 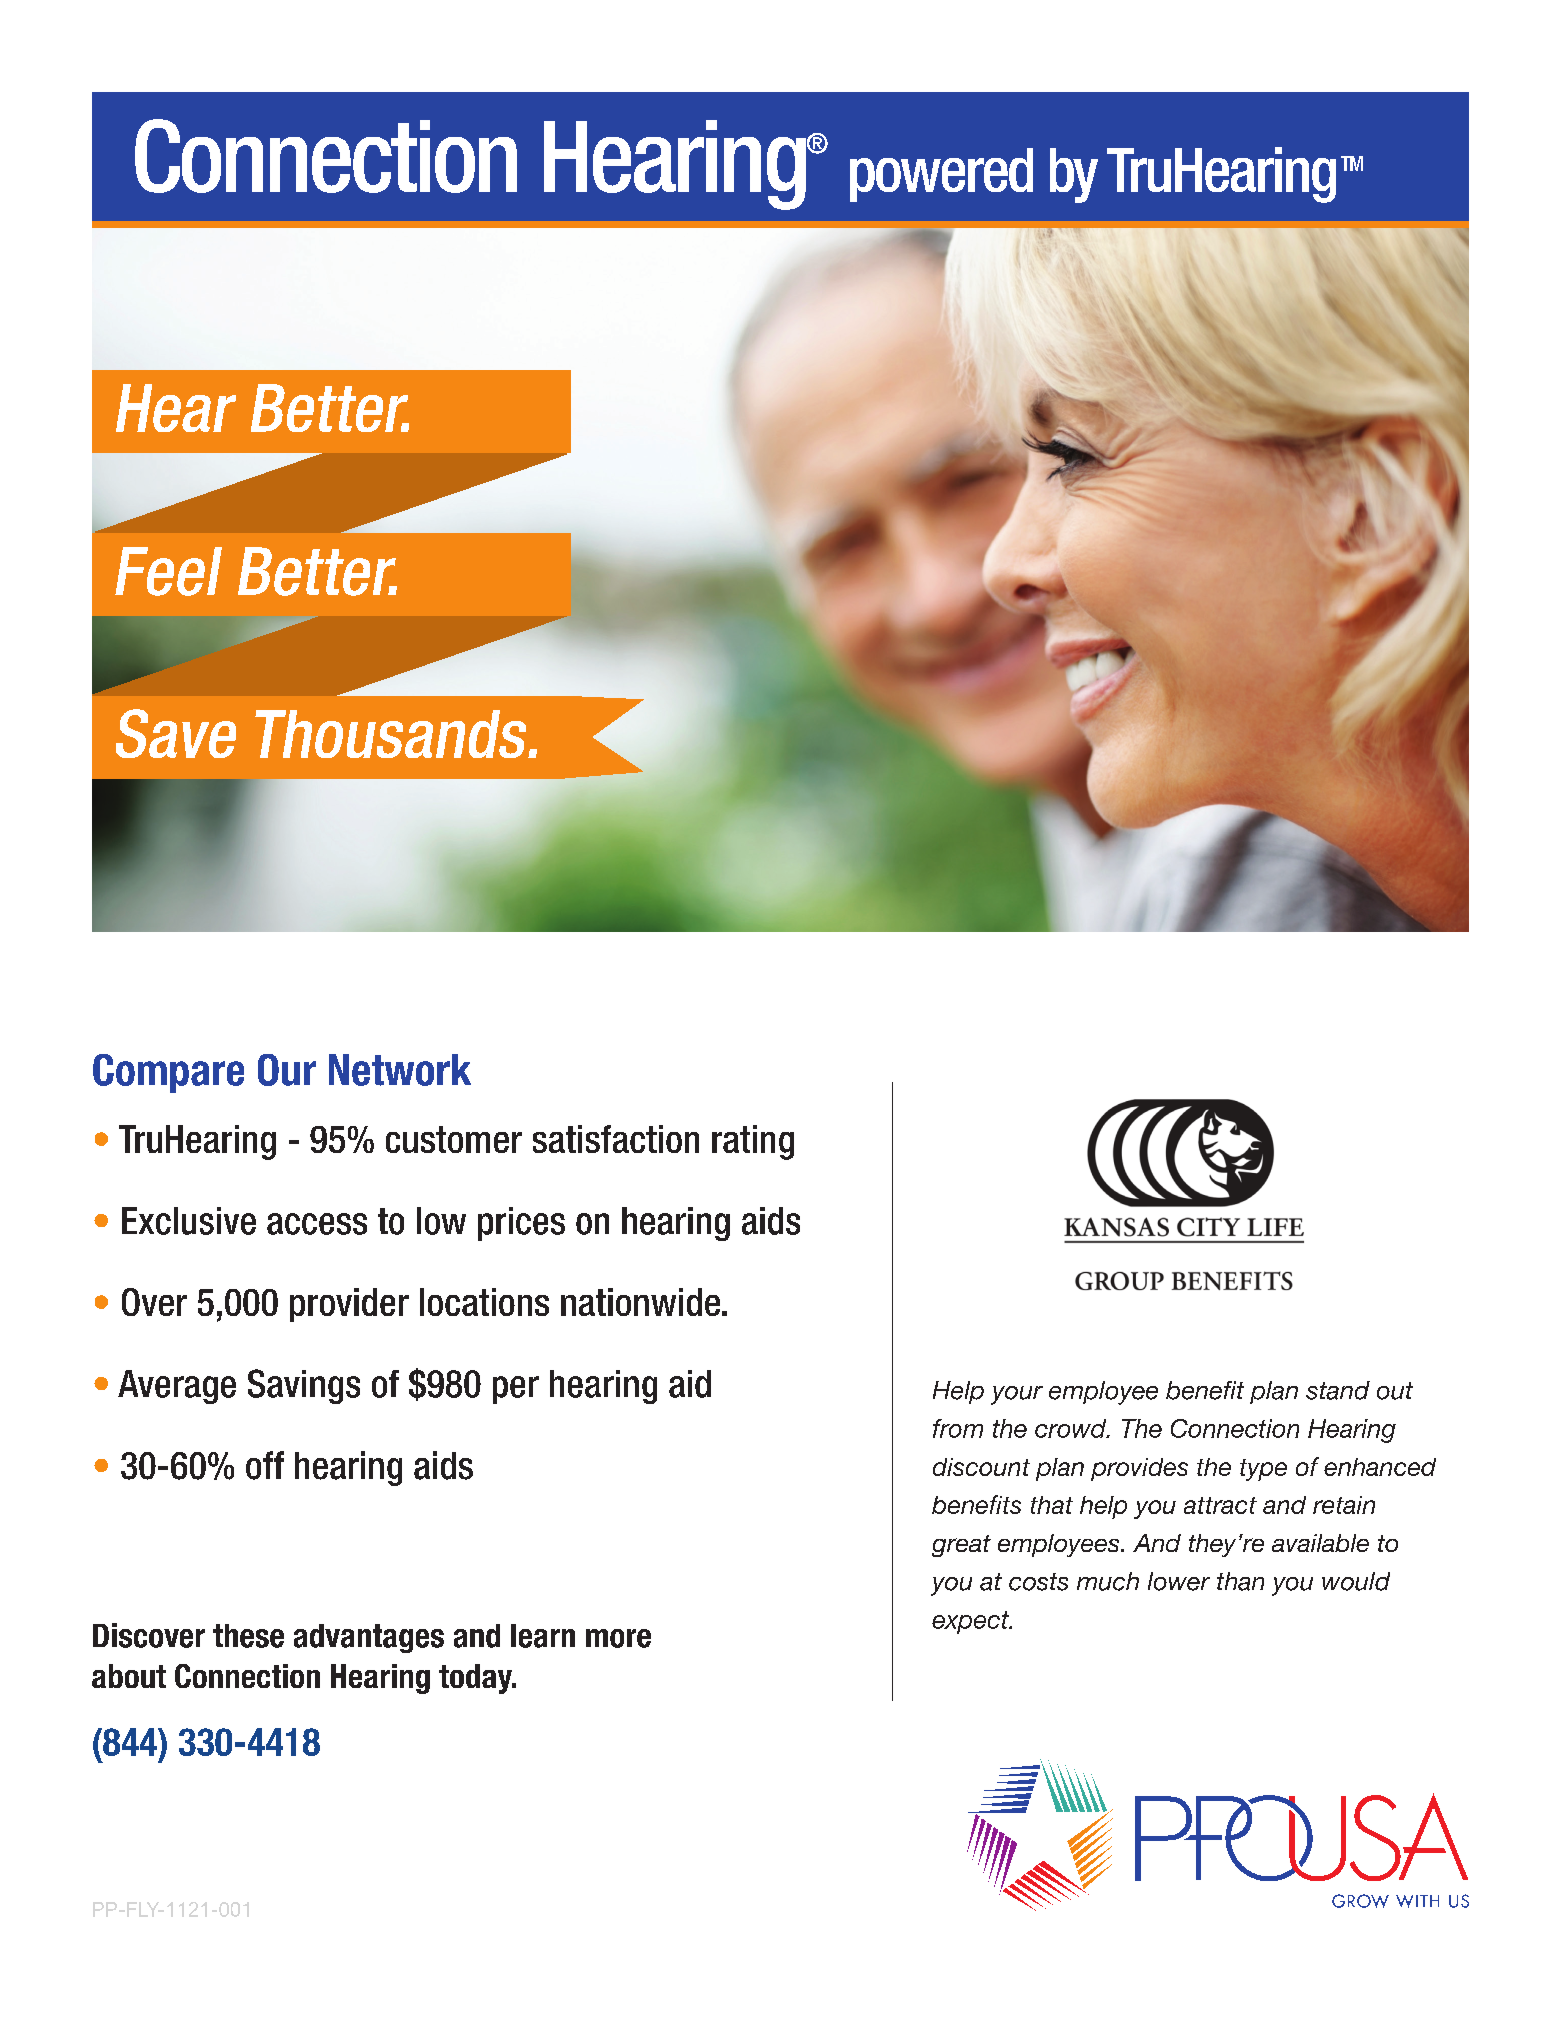 What do you see at coordinates (616, 1139) in the image?
I see `satisfaction` at bounding box center [616, 1139].
